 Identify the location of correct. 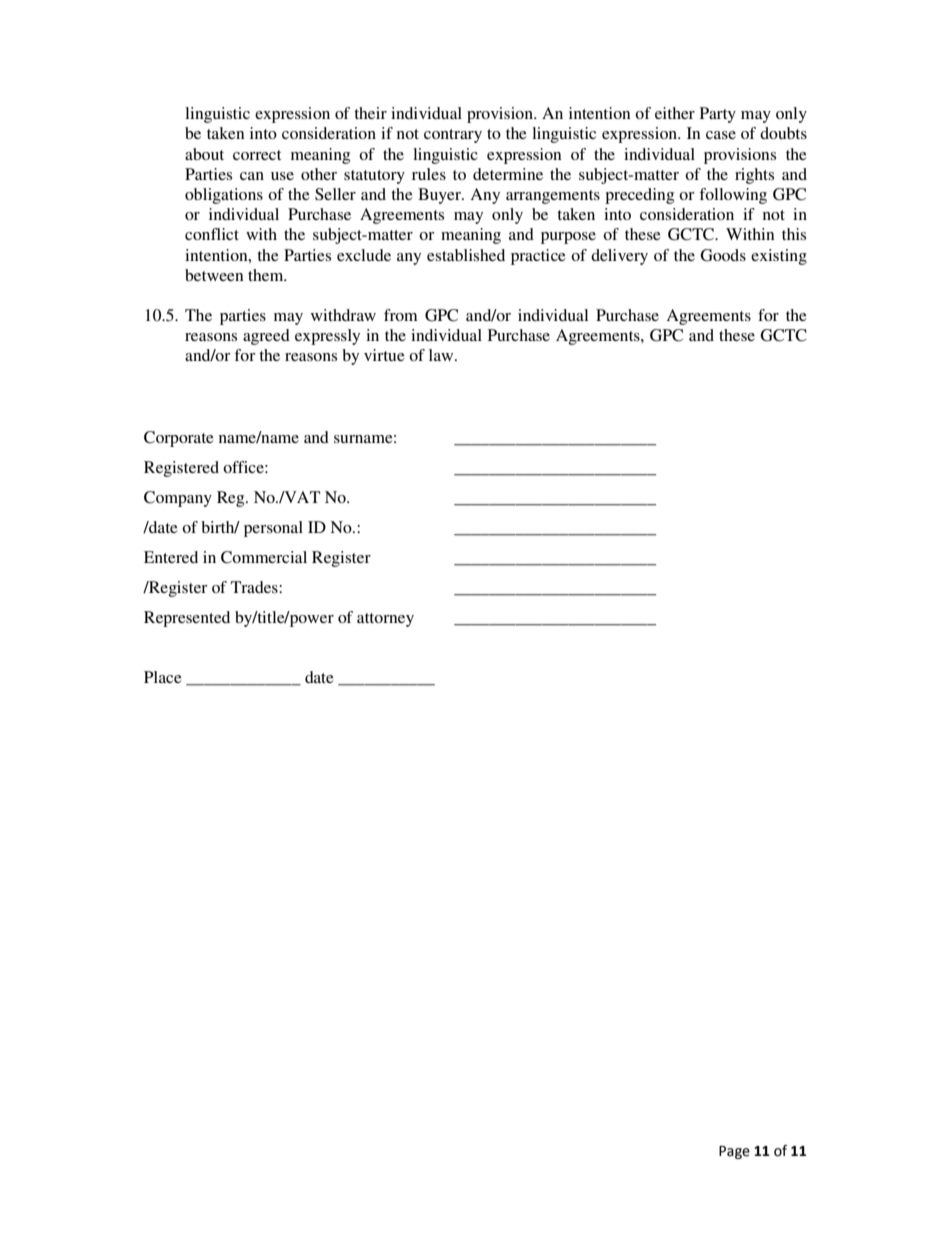
(257, 155).
